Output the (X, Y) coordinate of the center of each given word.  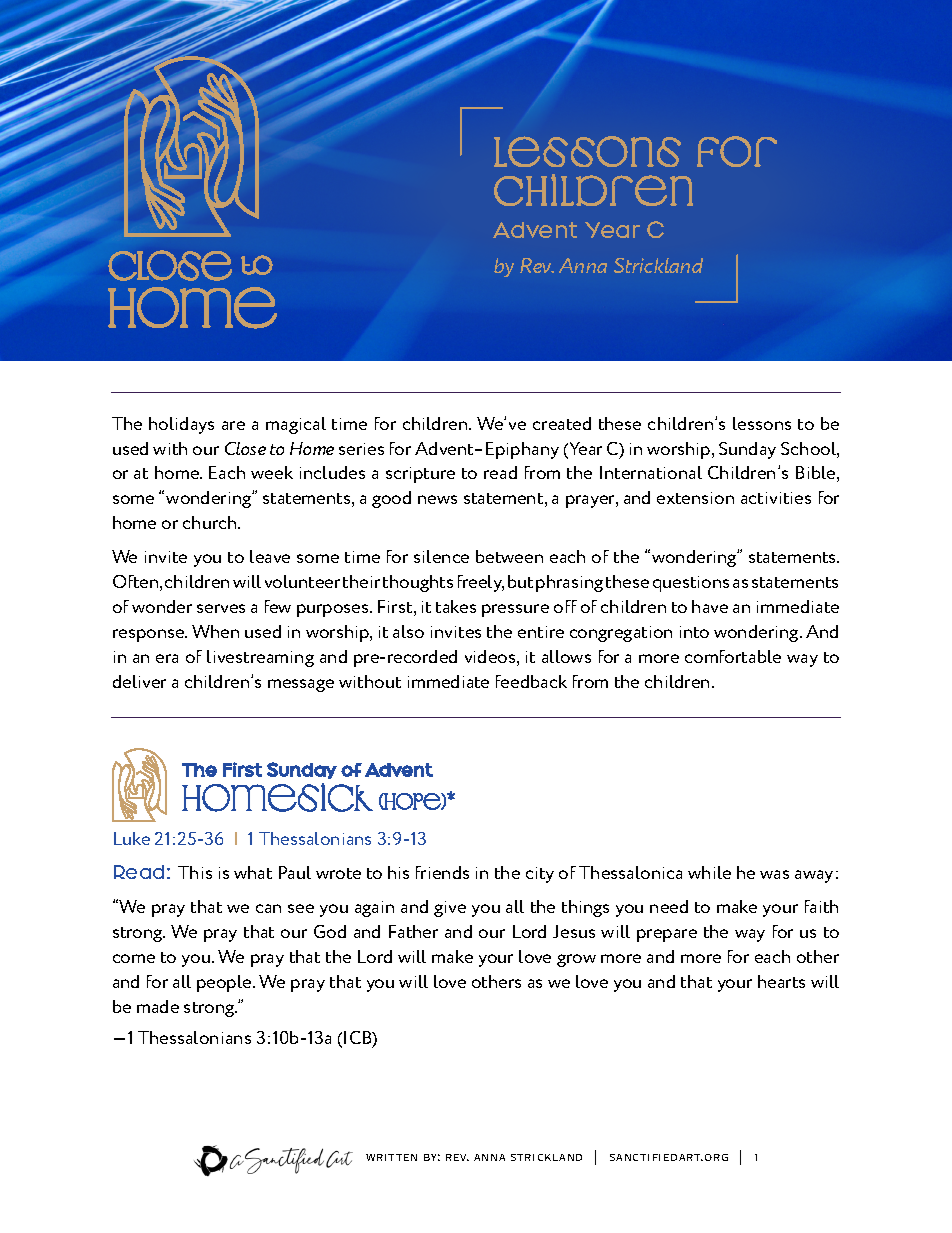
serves (221, 608)
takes (456, 606)
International (651, 472)
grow (576, 960)
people (225, 983)
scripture (420, 475)
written (391, 1157)
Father (413, 931)
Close (245, 448)
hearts (781, 981)
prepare (667, 935)
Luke (132, 838)
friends (442, 872)
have (710, 606)
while (709, 872)
